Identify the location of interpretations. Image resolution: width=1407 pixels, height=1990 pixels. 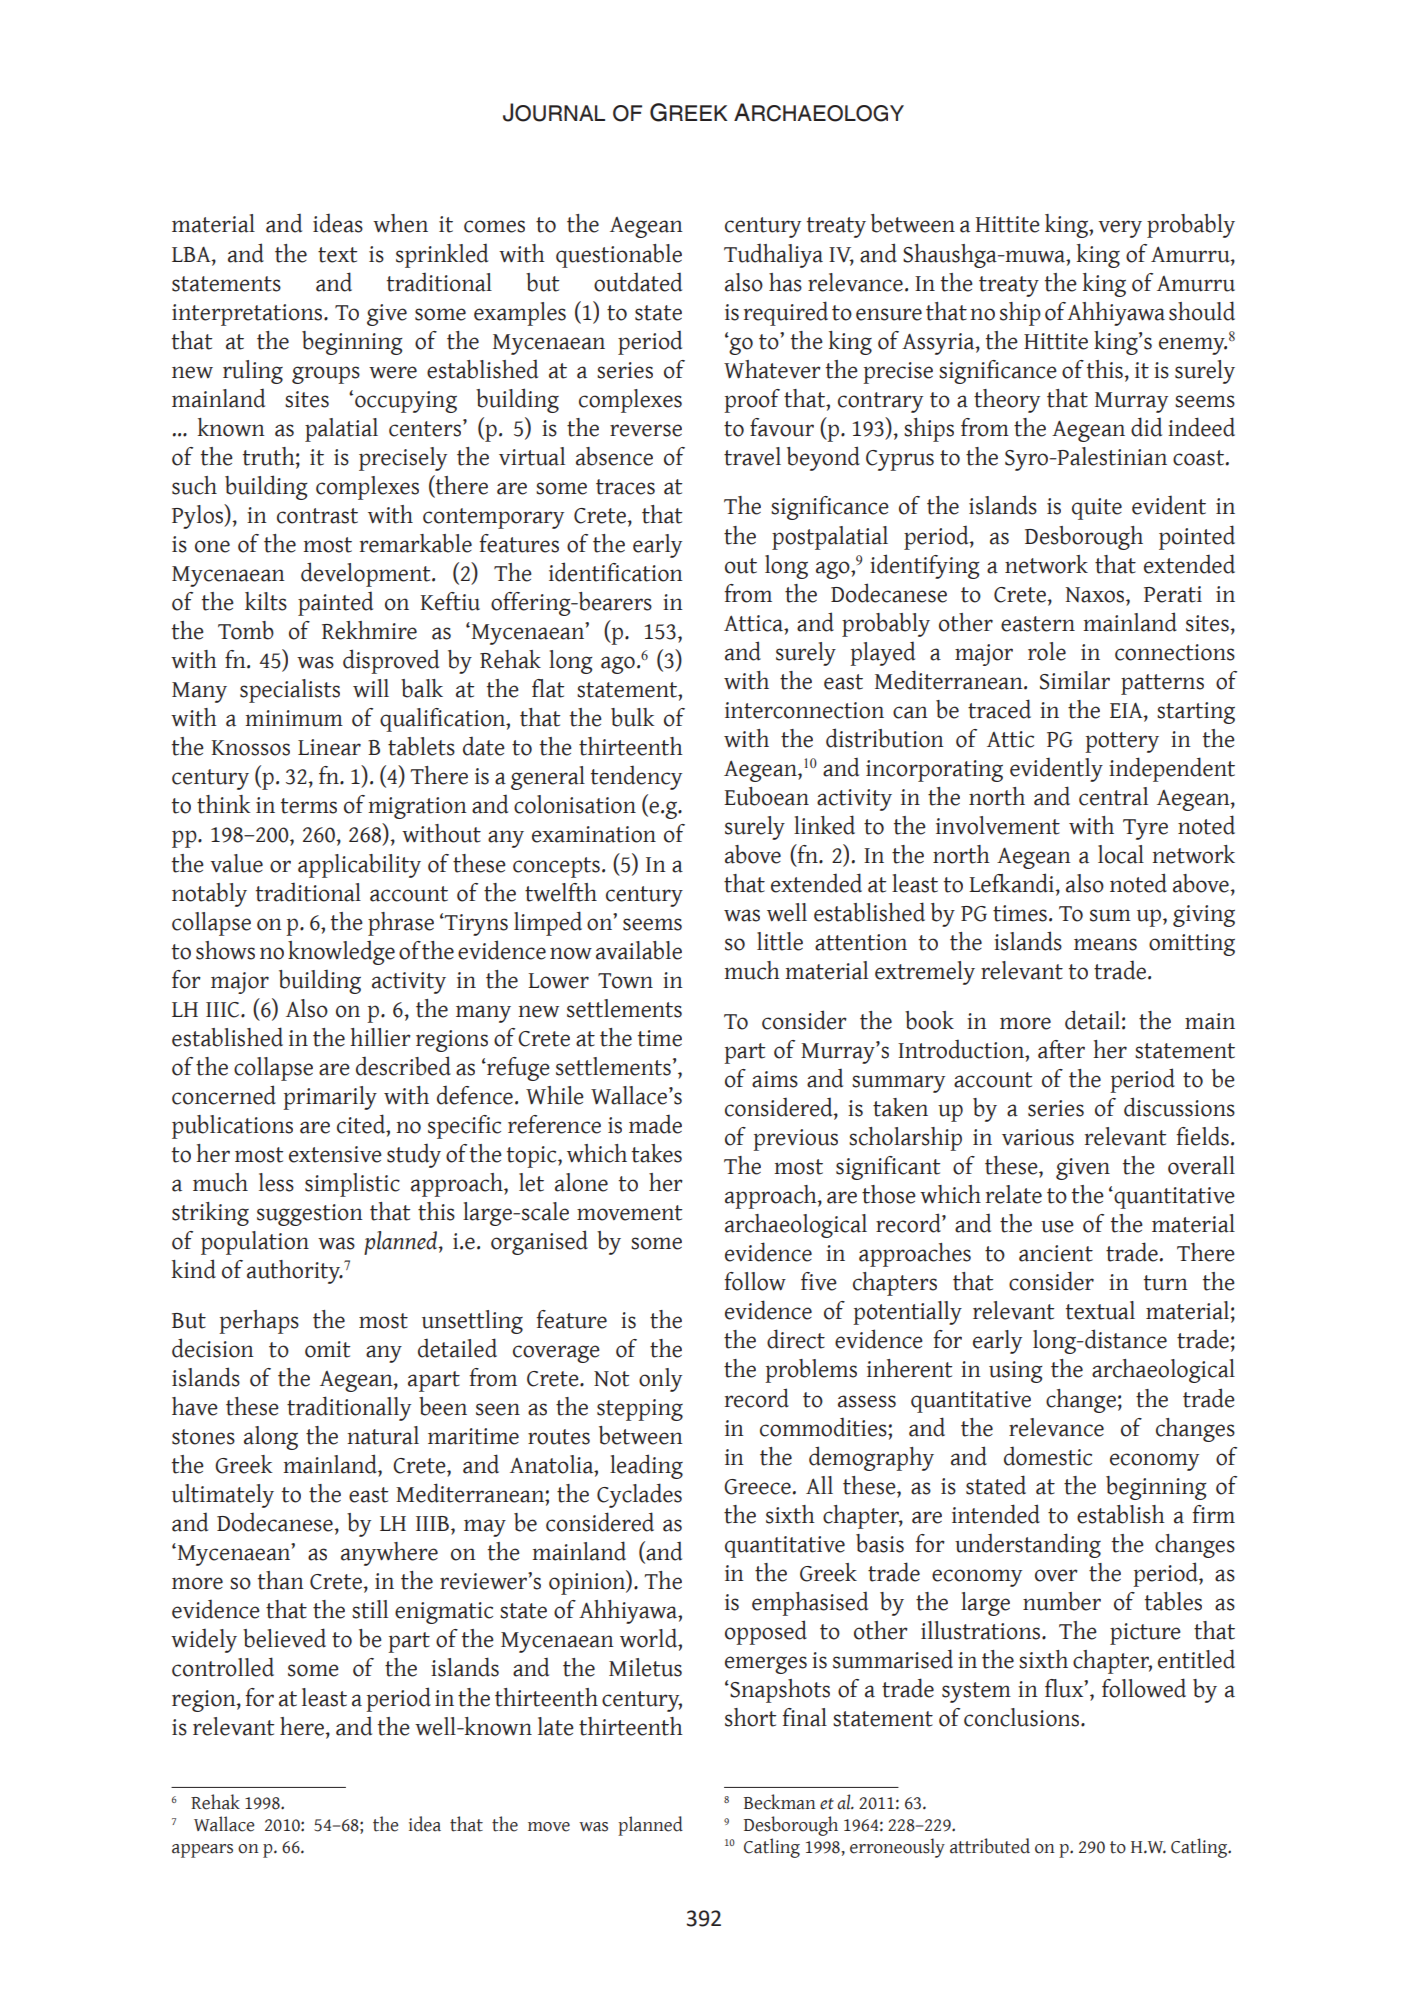
(247, 315).
